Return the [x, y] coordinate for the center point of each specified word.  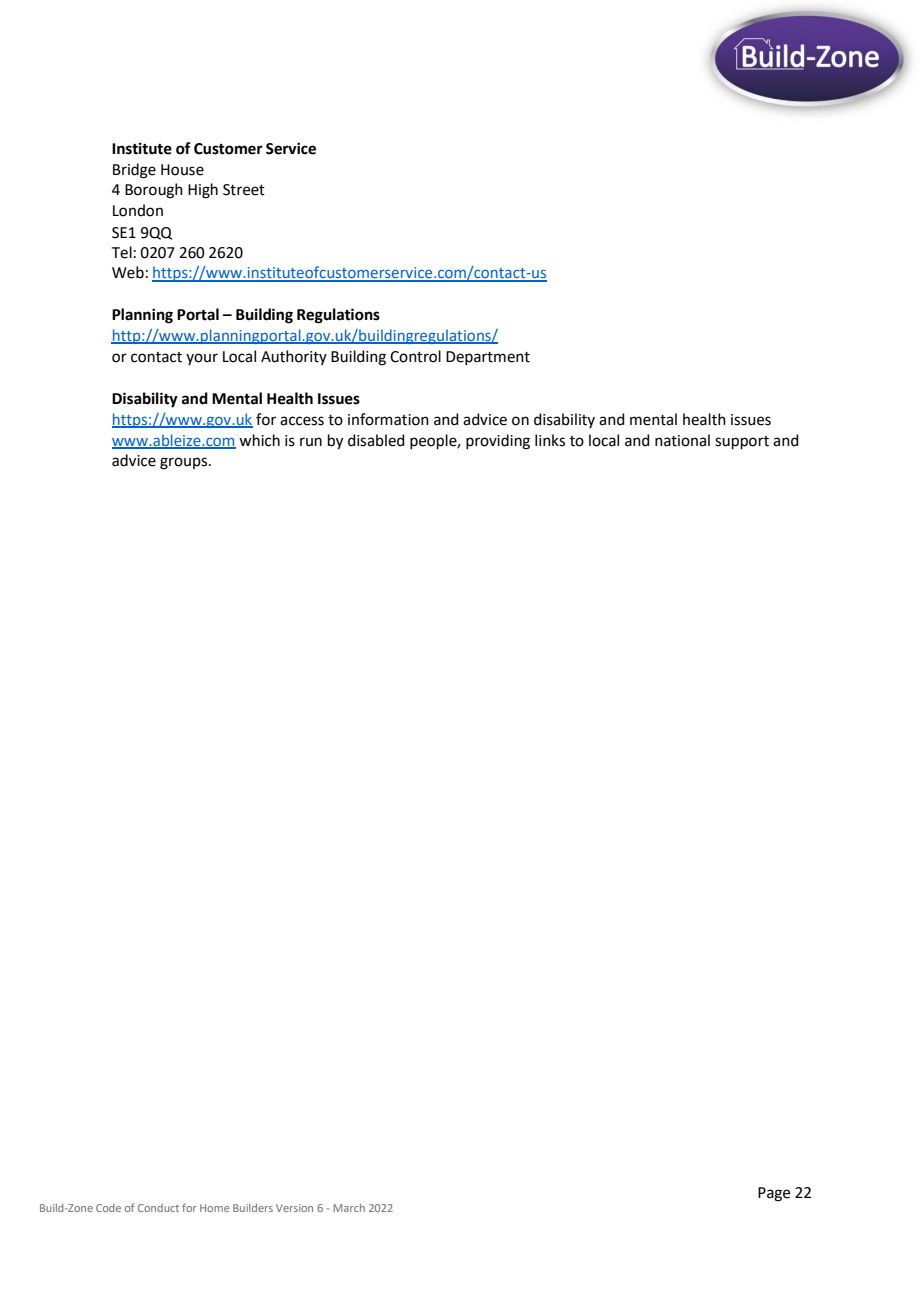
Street [244, 190]
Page [774, 1194]
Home [214, 1208]
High [203, 191]
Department [488, 358]
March [349, 1208]
